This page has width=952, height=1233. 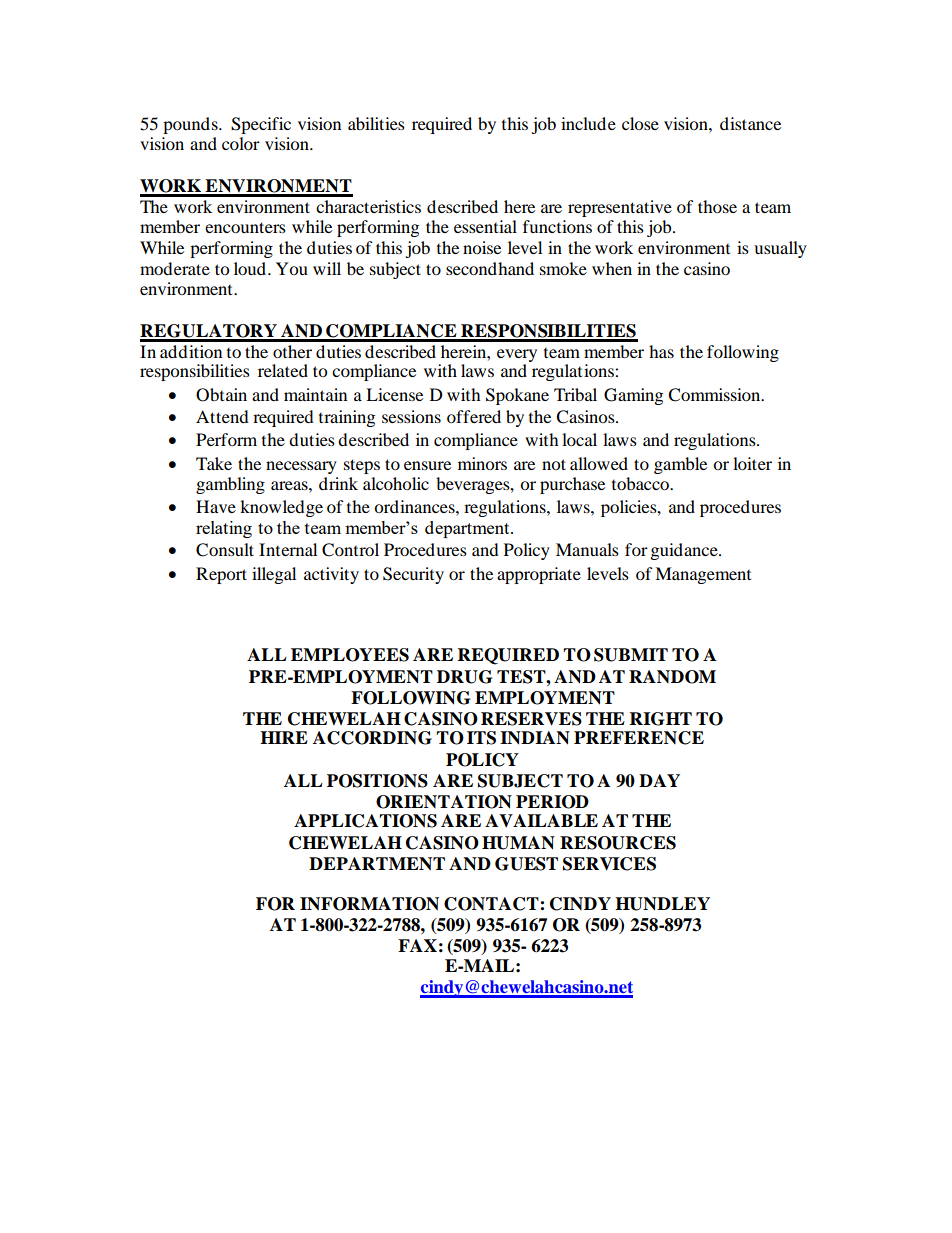 I want to click on DRUG, so click(x=464, y=677).
